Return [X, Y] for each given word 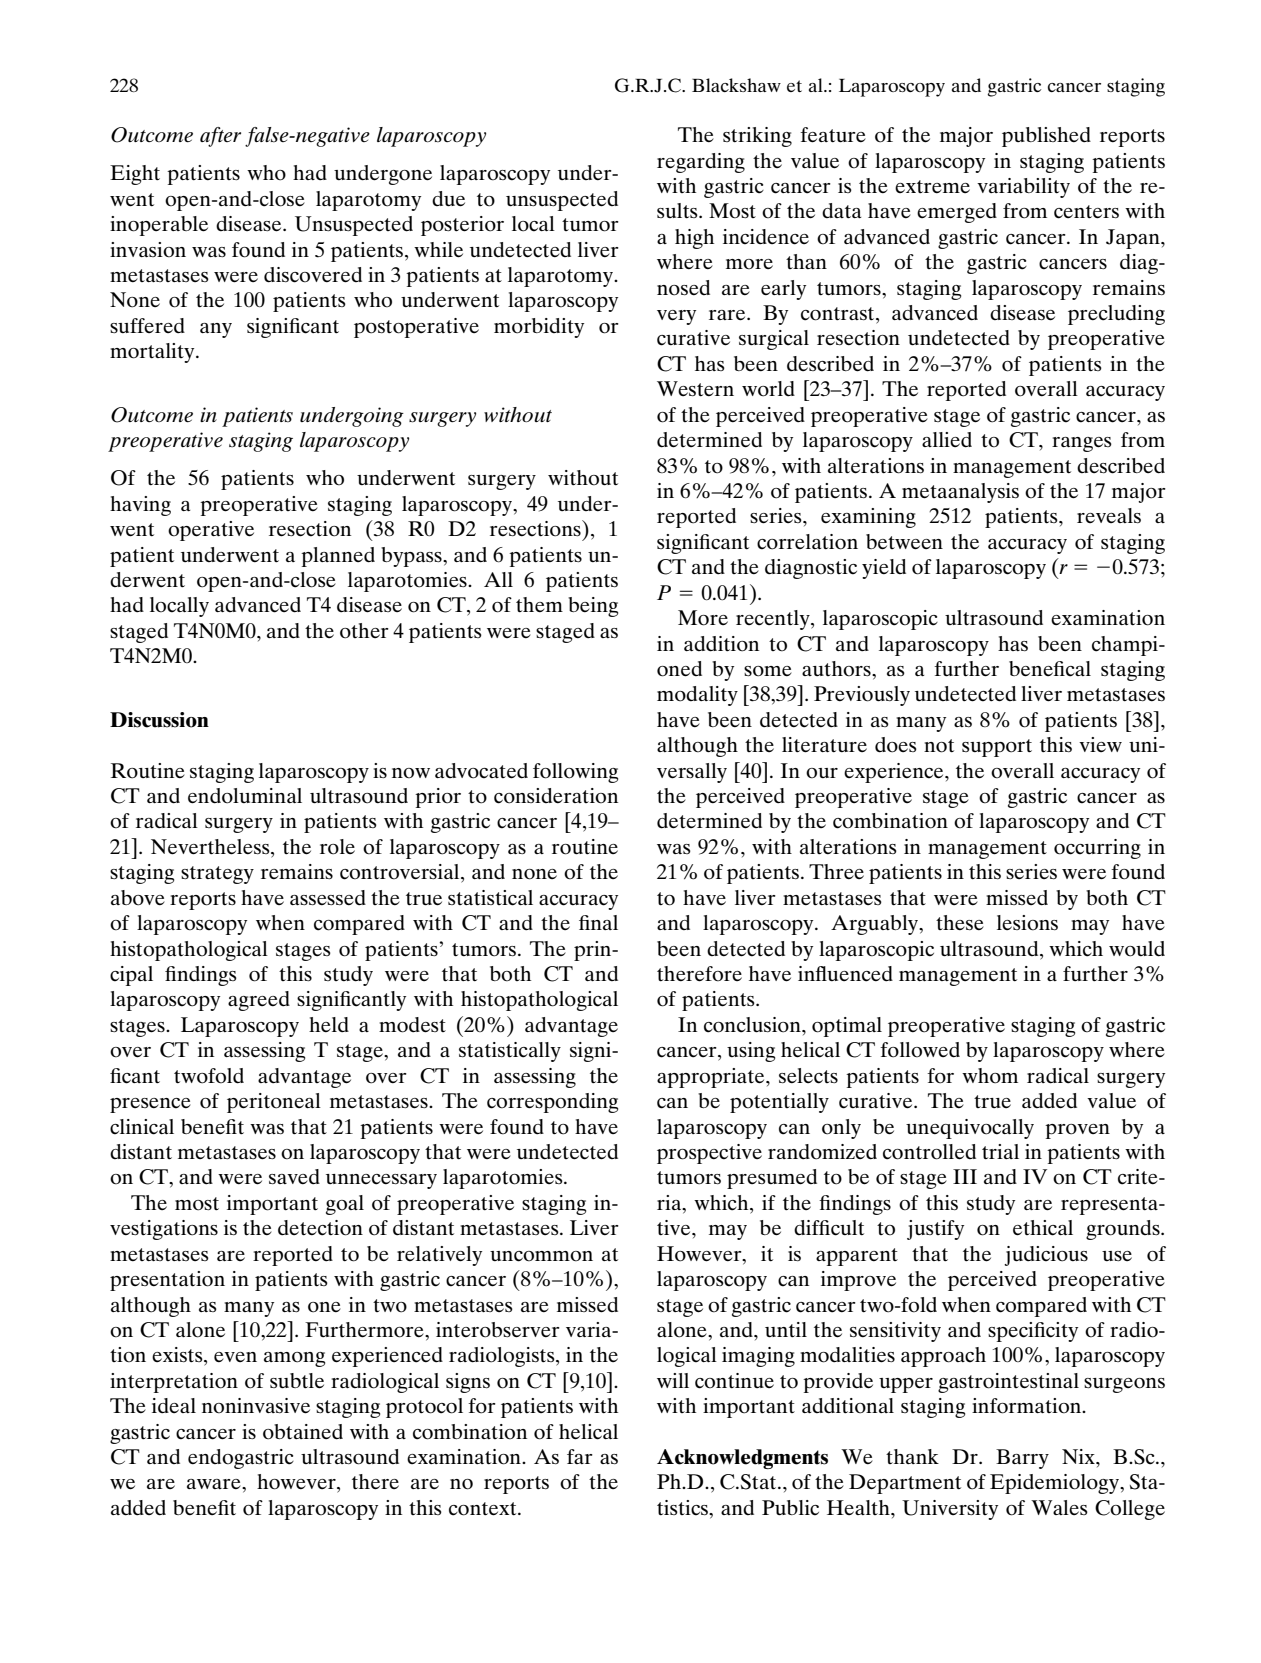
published [1046, 137]
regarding [701, 163]
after [220, 137]
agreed [259, 1001]
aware [215, 1484]
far [580, 1456]
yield [884, 569]
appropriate [712, 1078]
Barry [1022, 1459]
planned [338, 557]
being [593, 607]
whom [990, 1076]
